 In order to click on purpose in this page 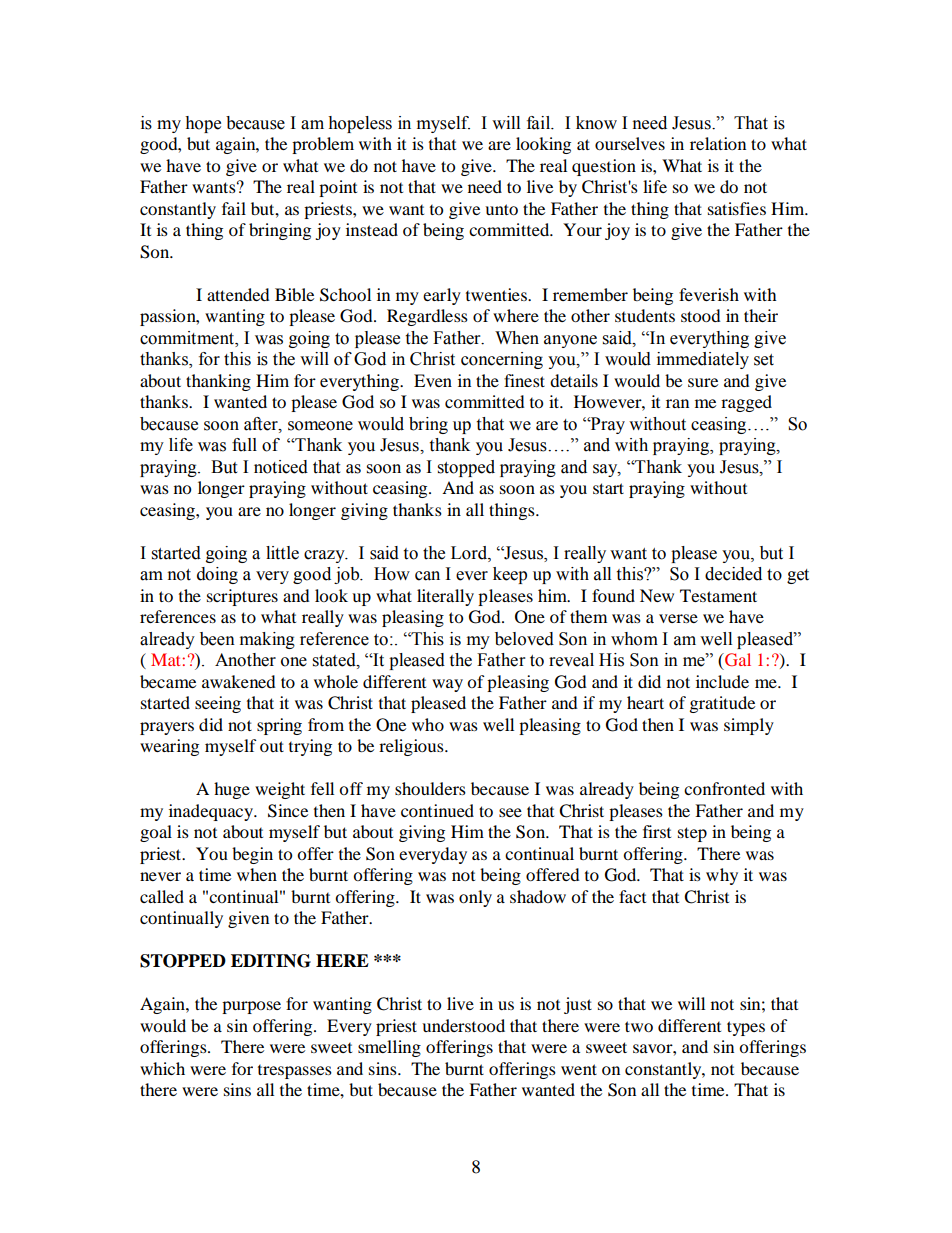, I will do `click(251, 1007)`.
